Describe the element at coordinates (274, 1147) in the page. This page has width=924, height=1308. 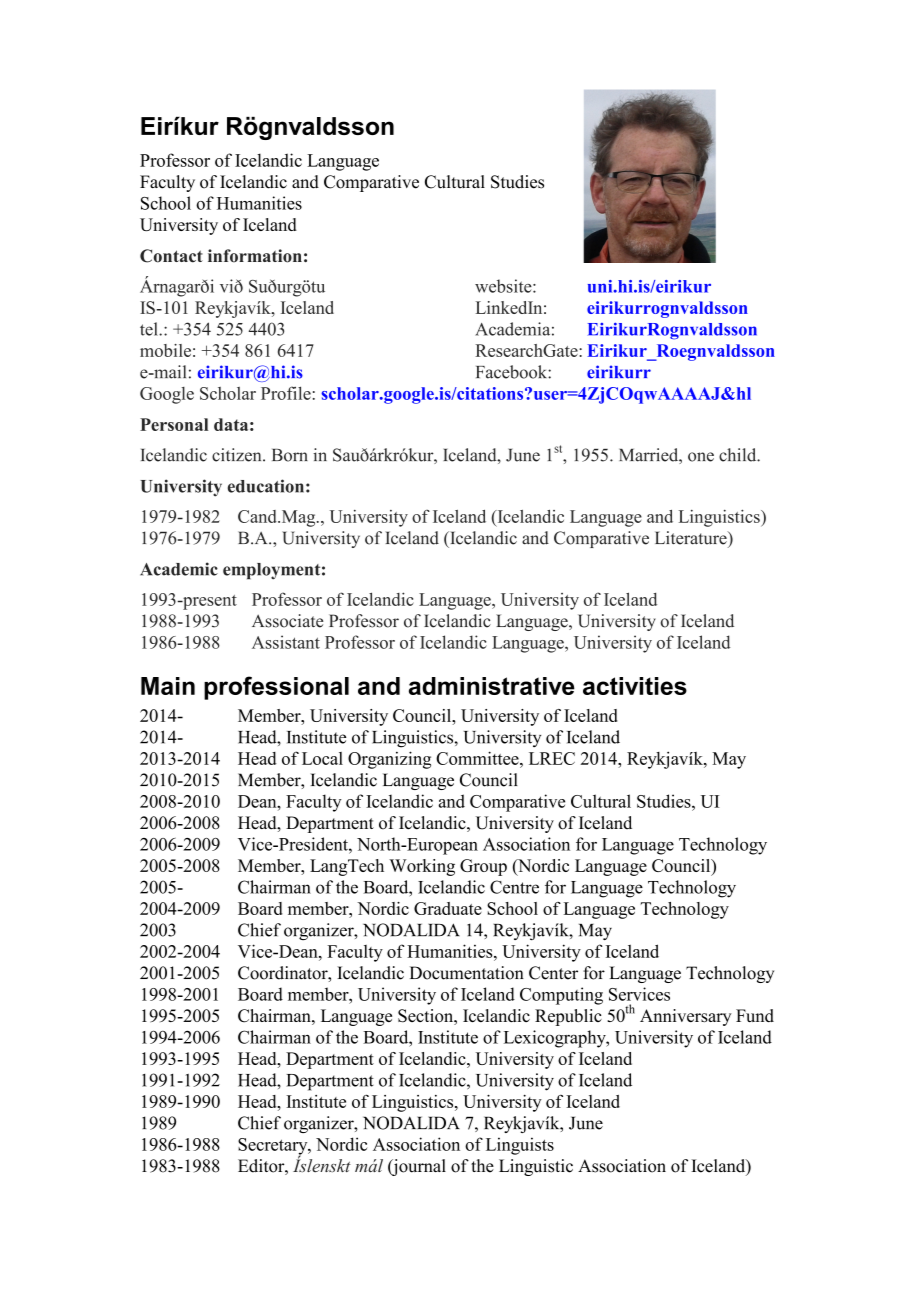
I see `Secretary` at that location.
